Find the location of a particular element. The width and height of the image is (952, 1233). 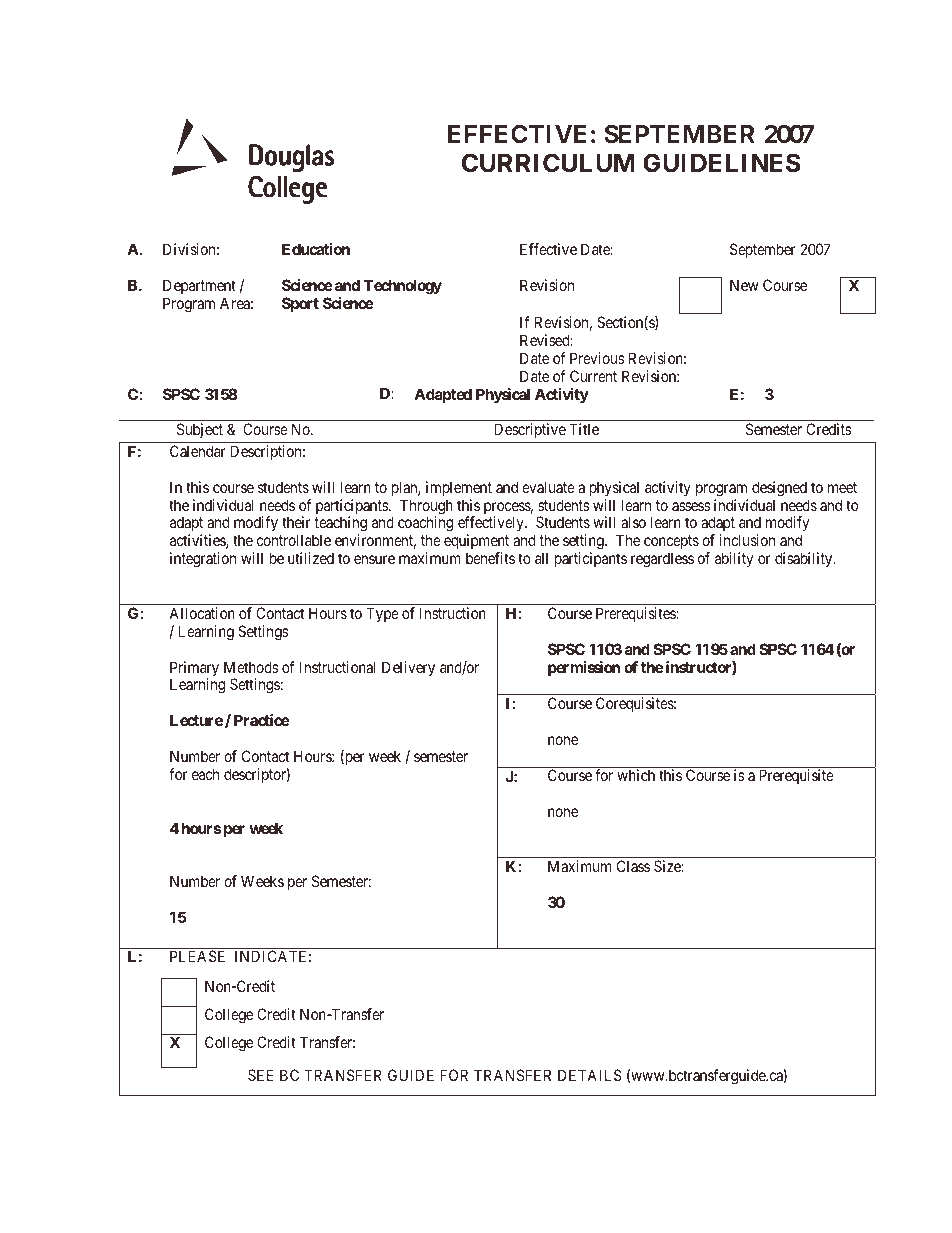

Previous is located at coordinates (597, 358).
